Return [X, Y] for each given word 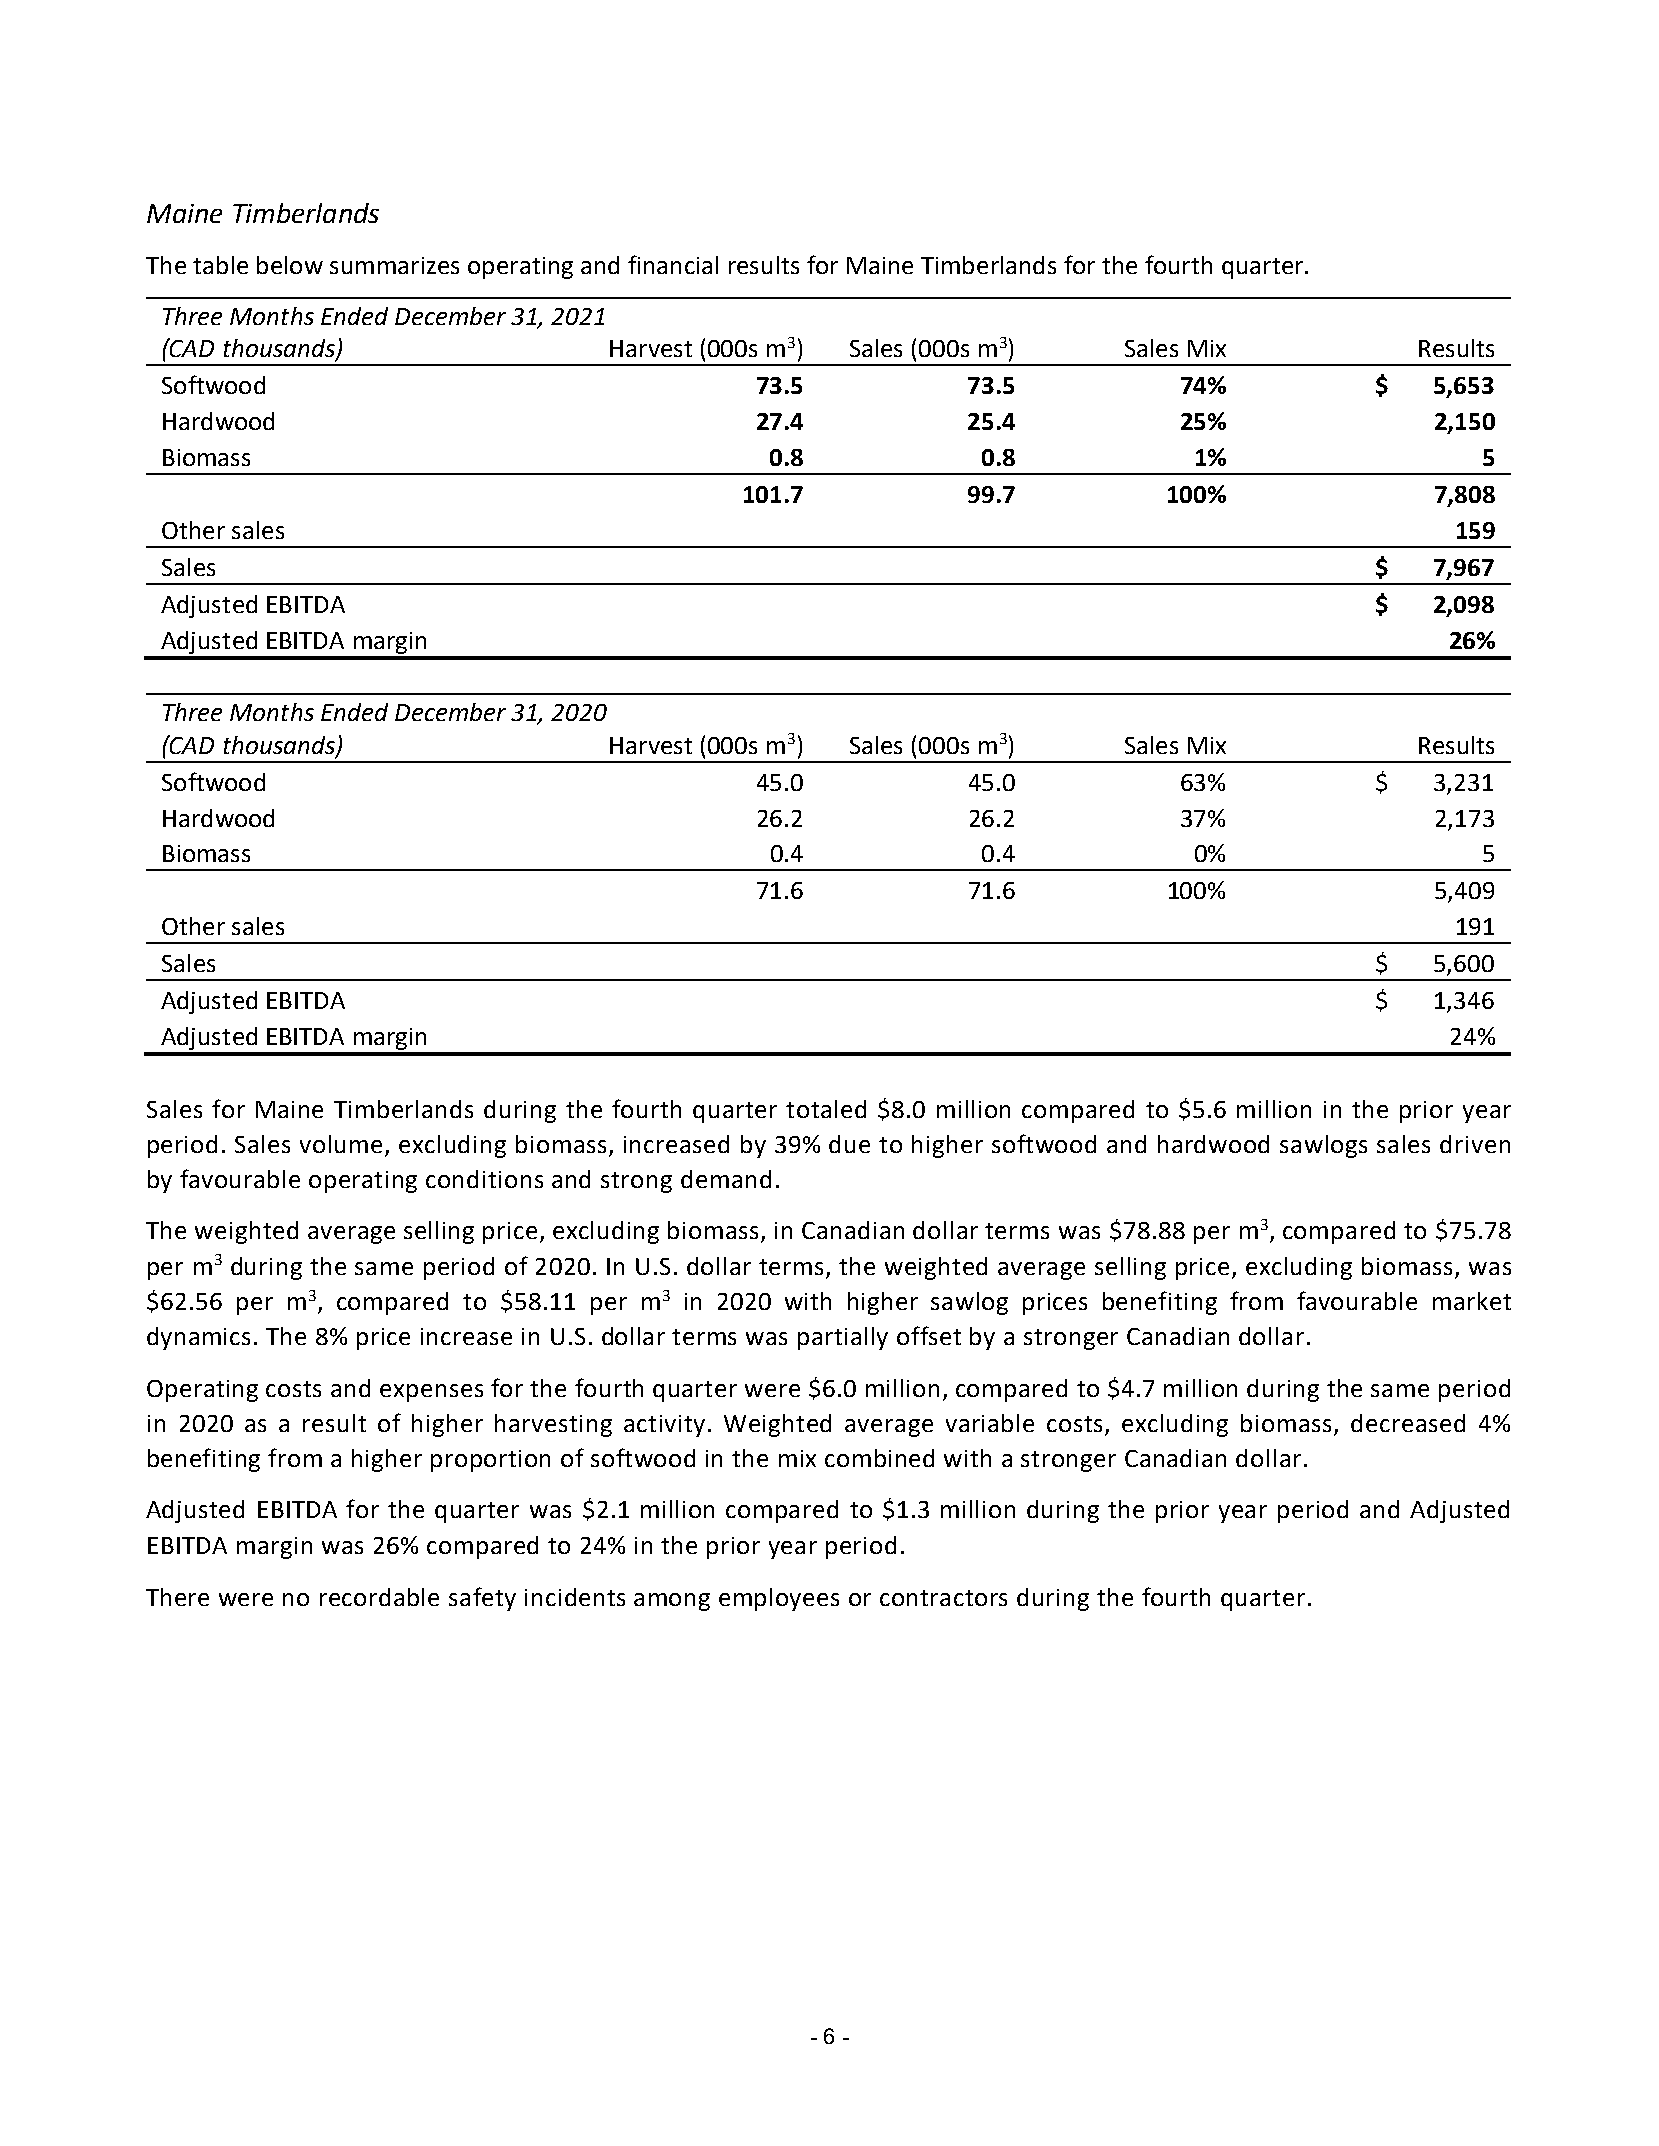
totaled [826, 1109]
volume [341, 1144]
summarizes [394, 265]
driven [1475, 1144]
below [290, 265]
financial [673, 264]
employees [779, 1599]
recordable [379, 1597]
